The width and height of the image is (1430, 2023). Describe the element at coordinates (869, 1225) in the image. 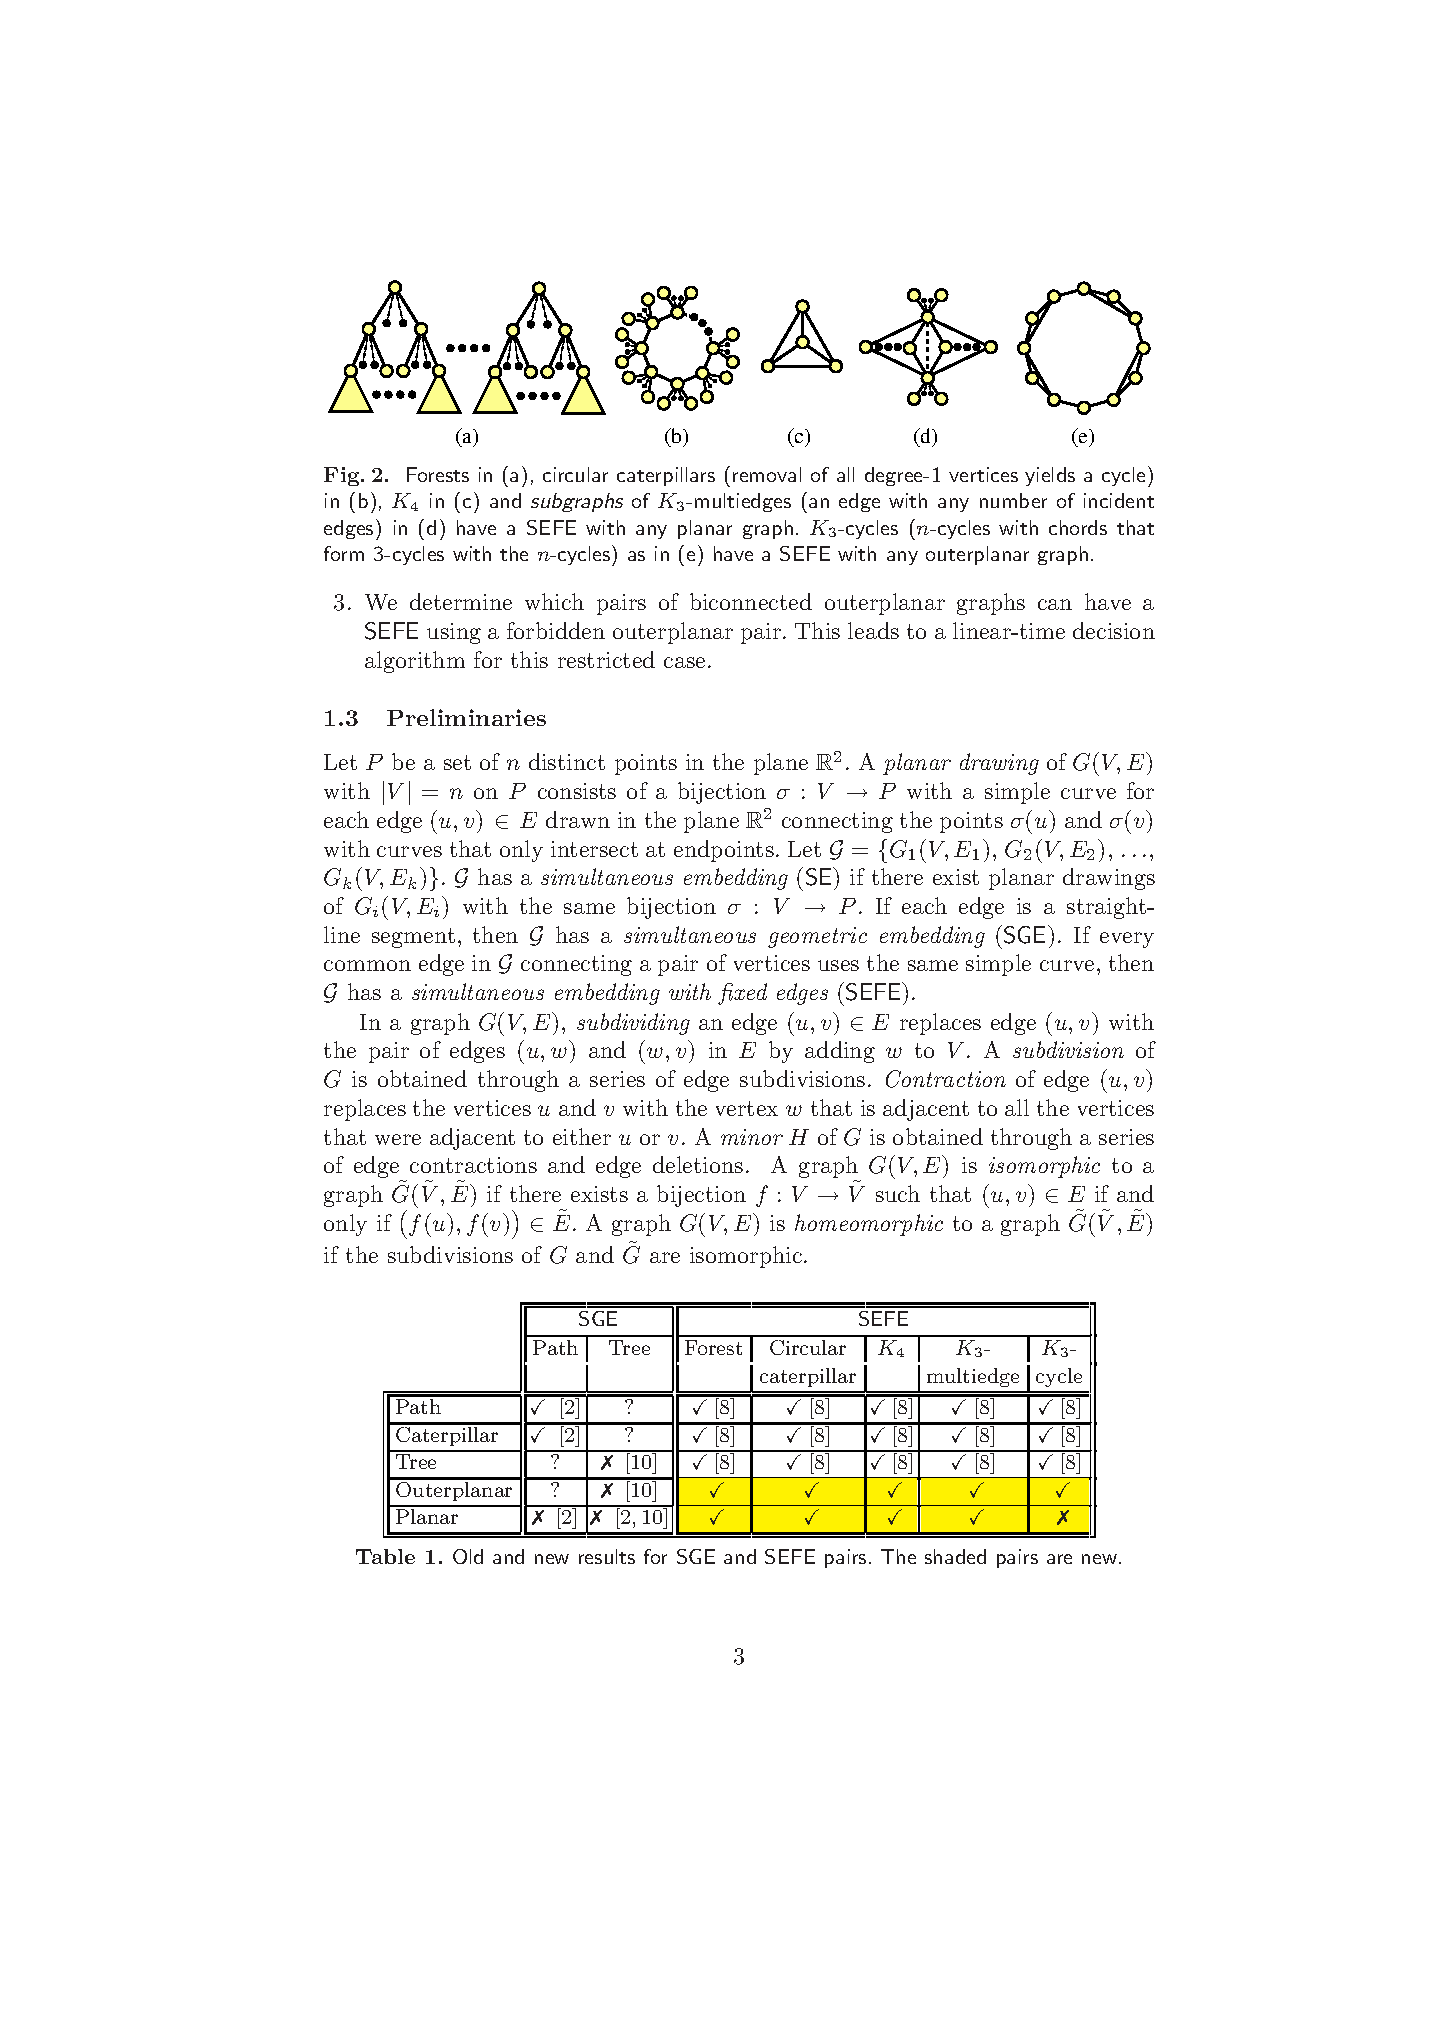

I see `homeomorphic` at that location.
